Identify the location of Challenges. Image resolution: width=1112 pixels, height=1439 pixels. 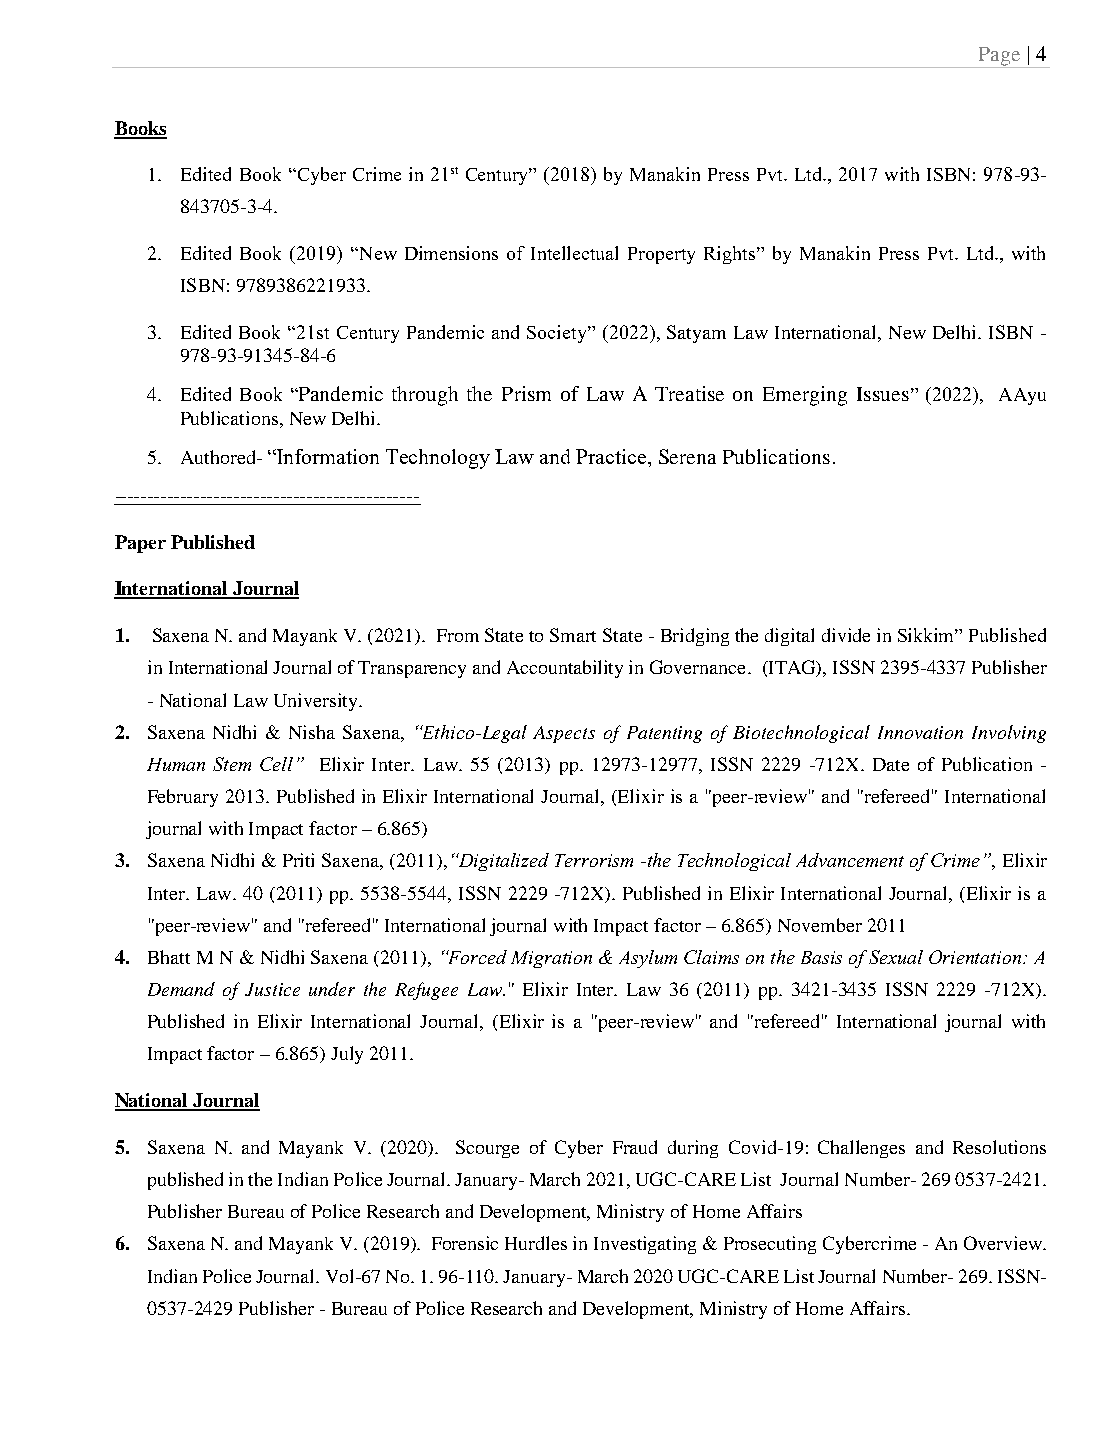
(861, 1149).
